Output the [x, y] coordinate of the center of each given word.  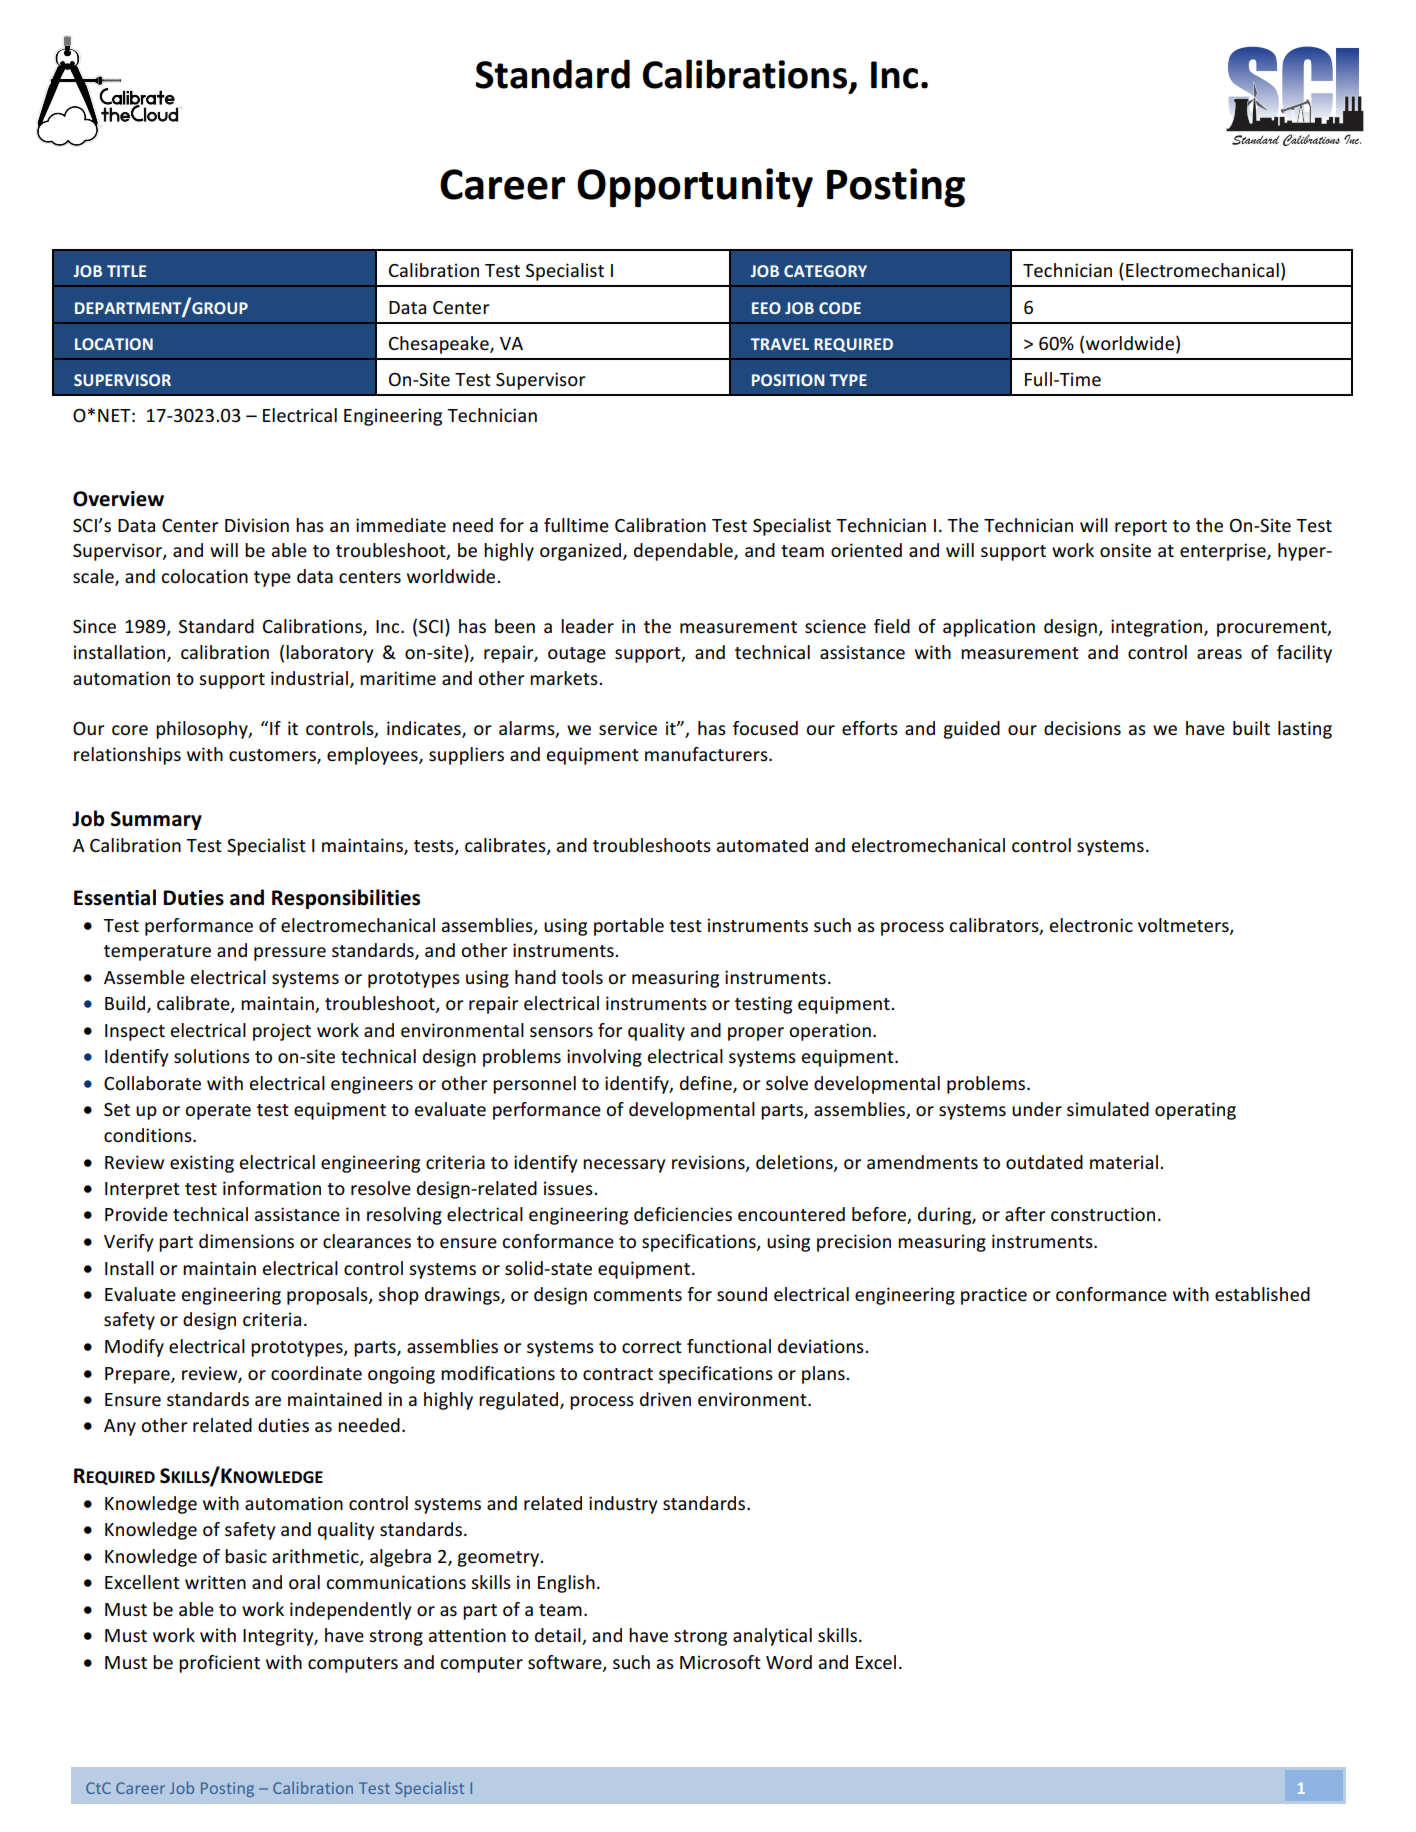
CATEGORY [825, 271]
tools [582, 977]
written [215, 1582]
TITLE [126, 271]
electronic [1091, 925]
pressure [290, 954]
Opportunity [695, 188]
